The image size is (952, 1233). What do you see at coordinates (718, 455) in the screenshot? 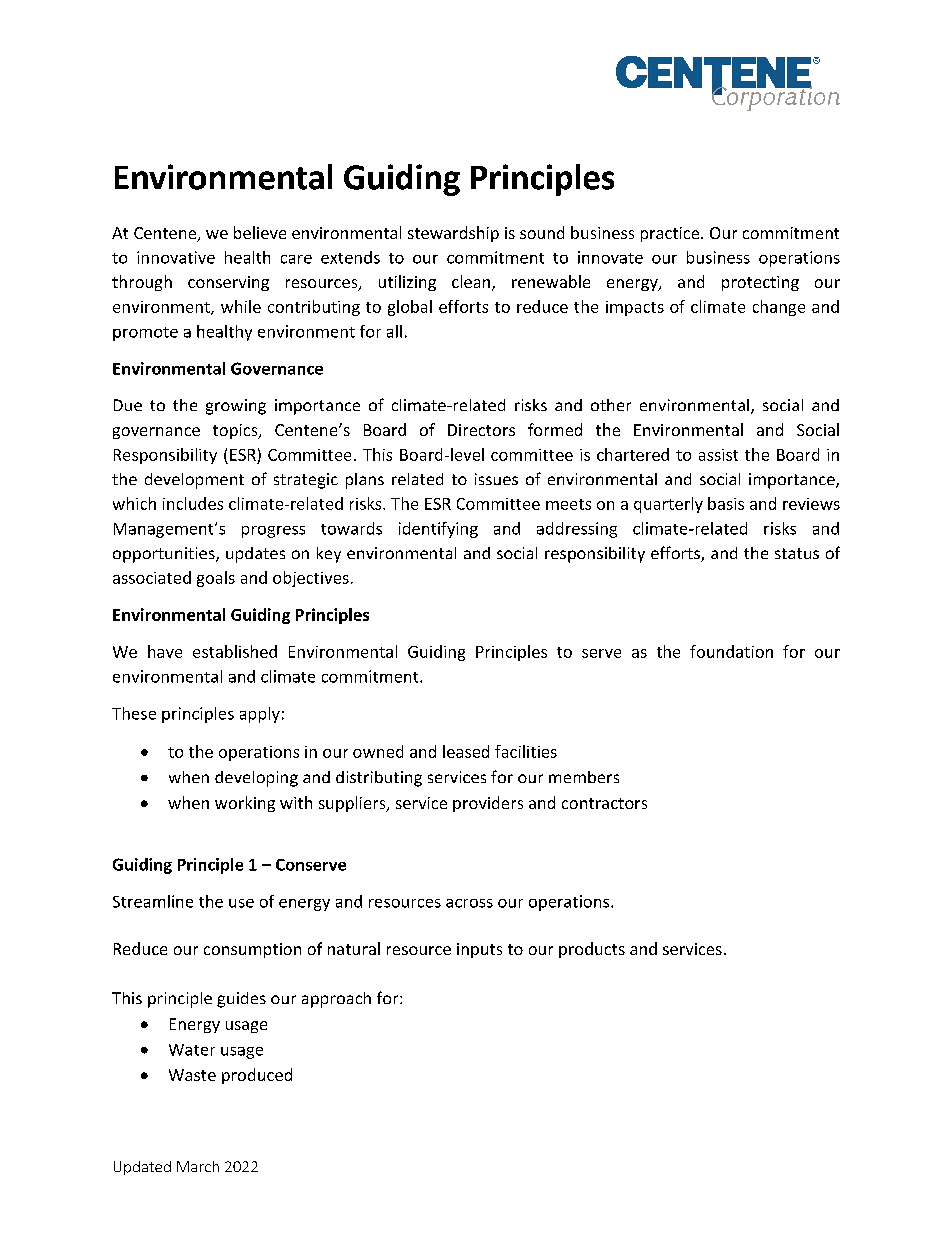
I see `assist` at bounding box center [718, 455].
